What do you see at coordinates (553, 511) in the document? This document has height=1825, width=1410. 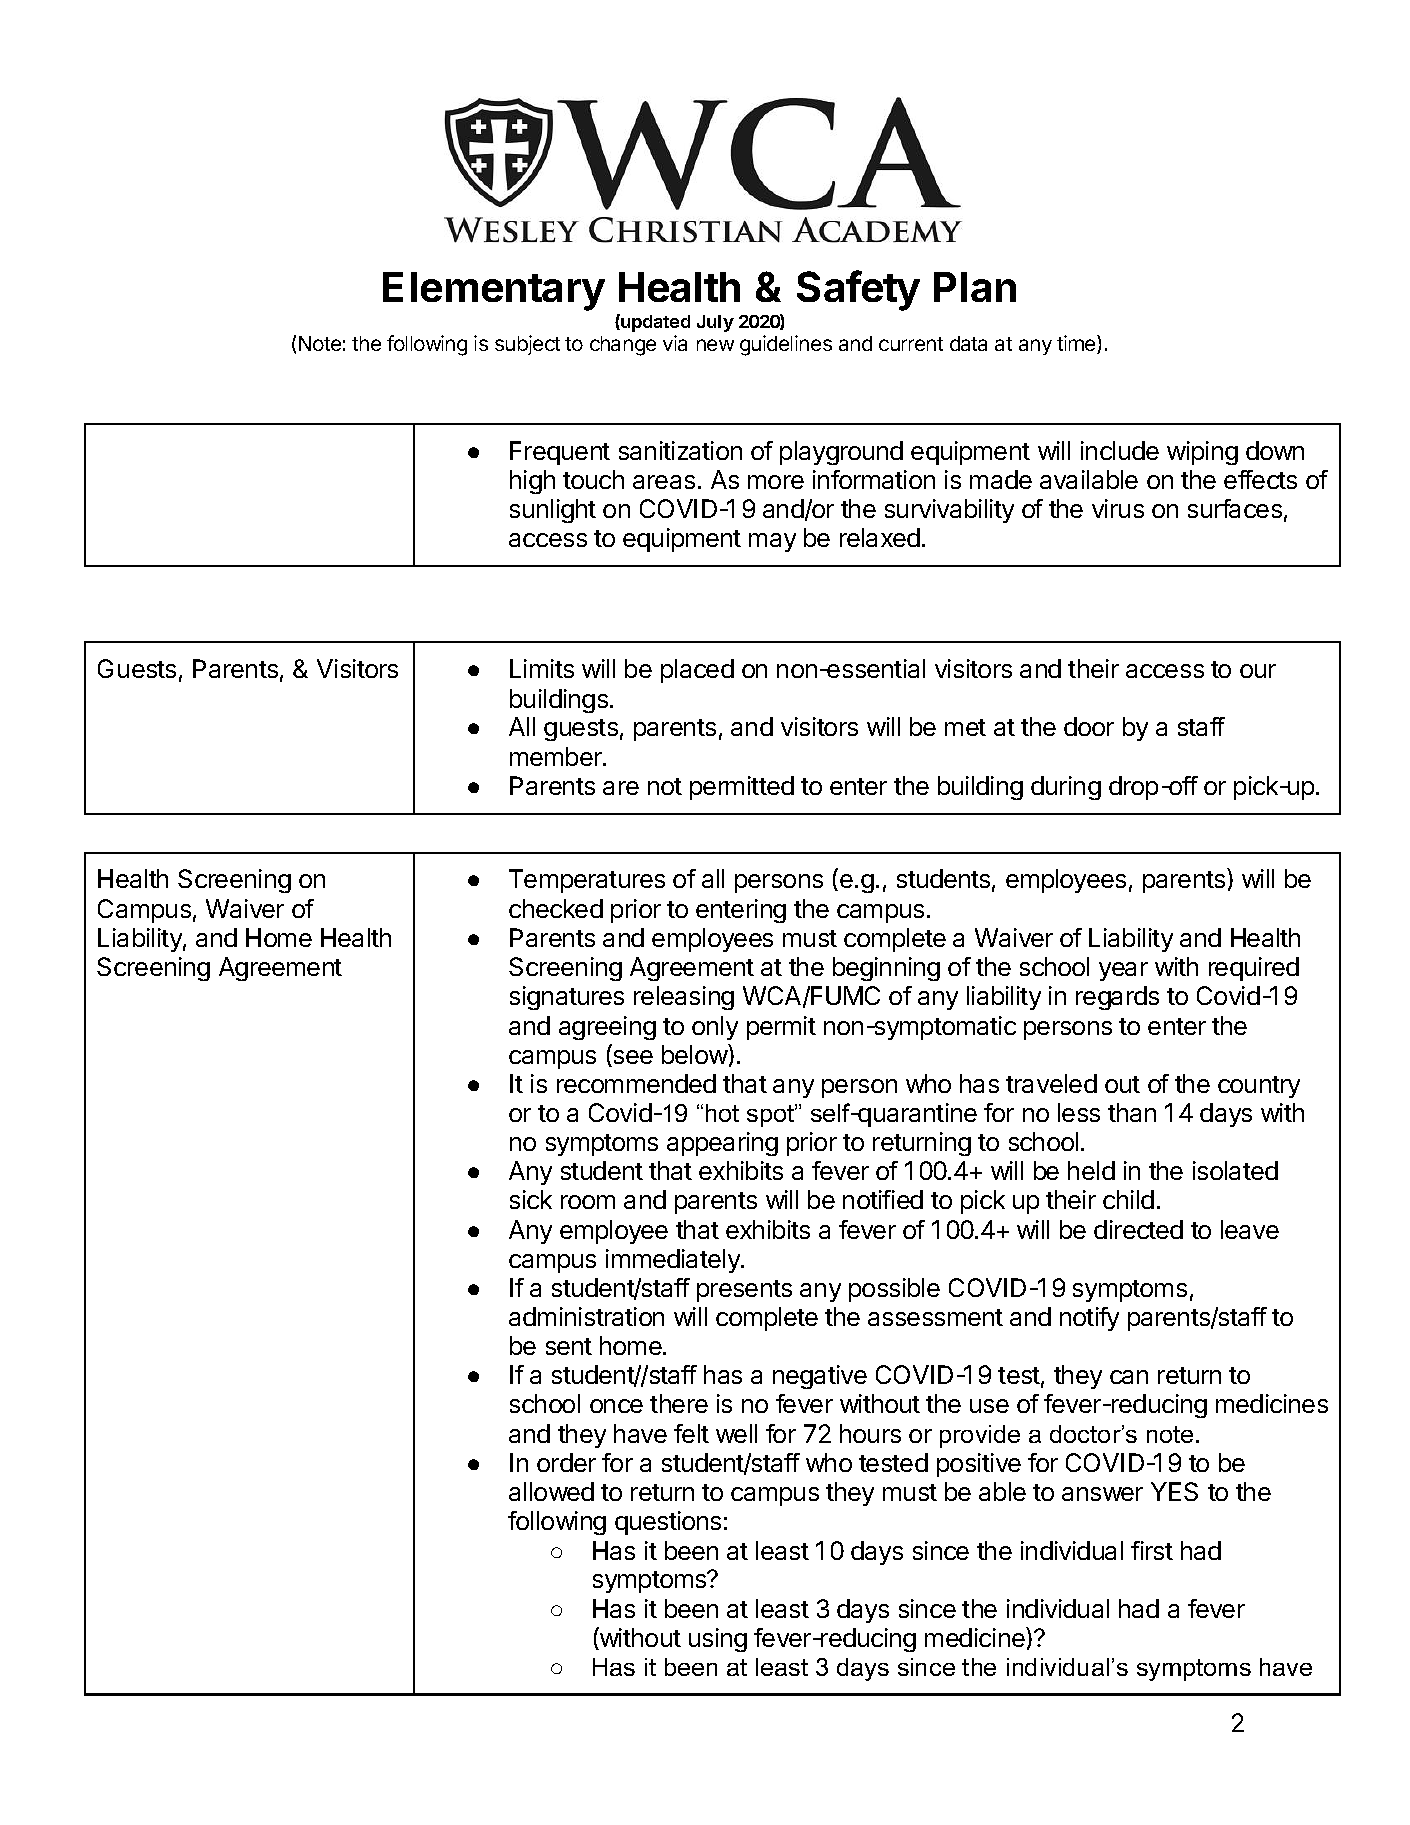 I see `sunlight` at bounding box center [553, 511].
